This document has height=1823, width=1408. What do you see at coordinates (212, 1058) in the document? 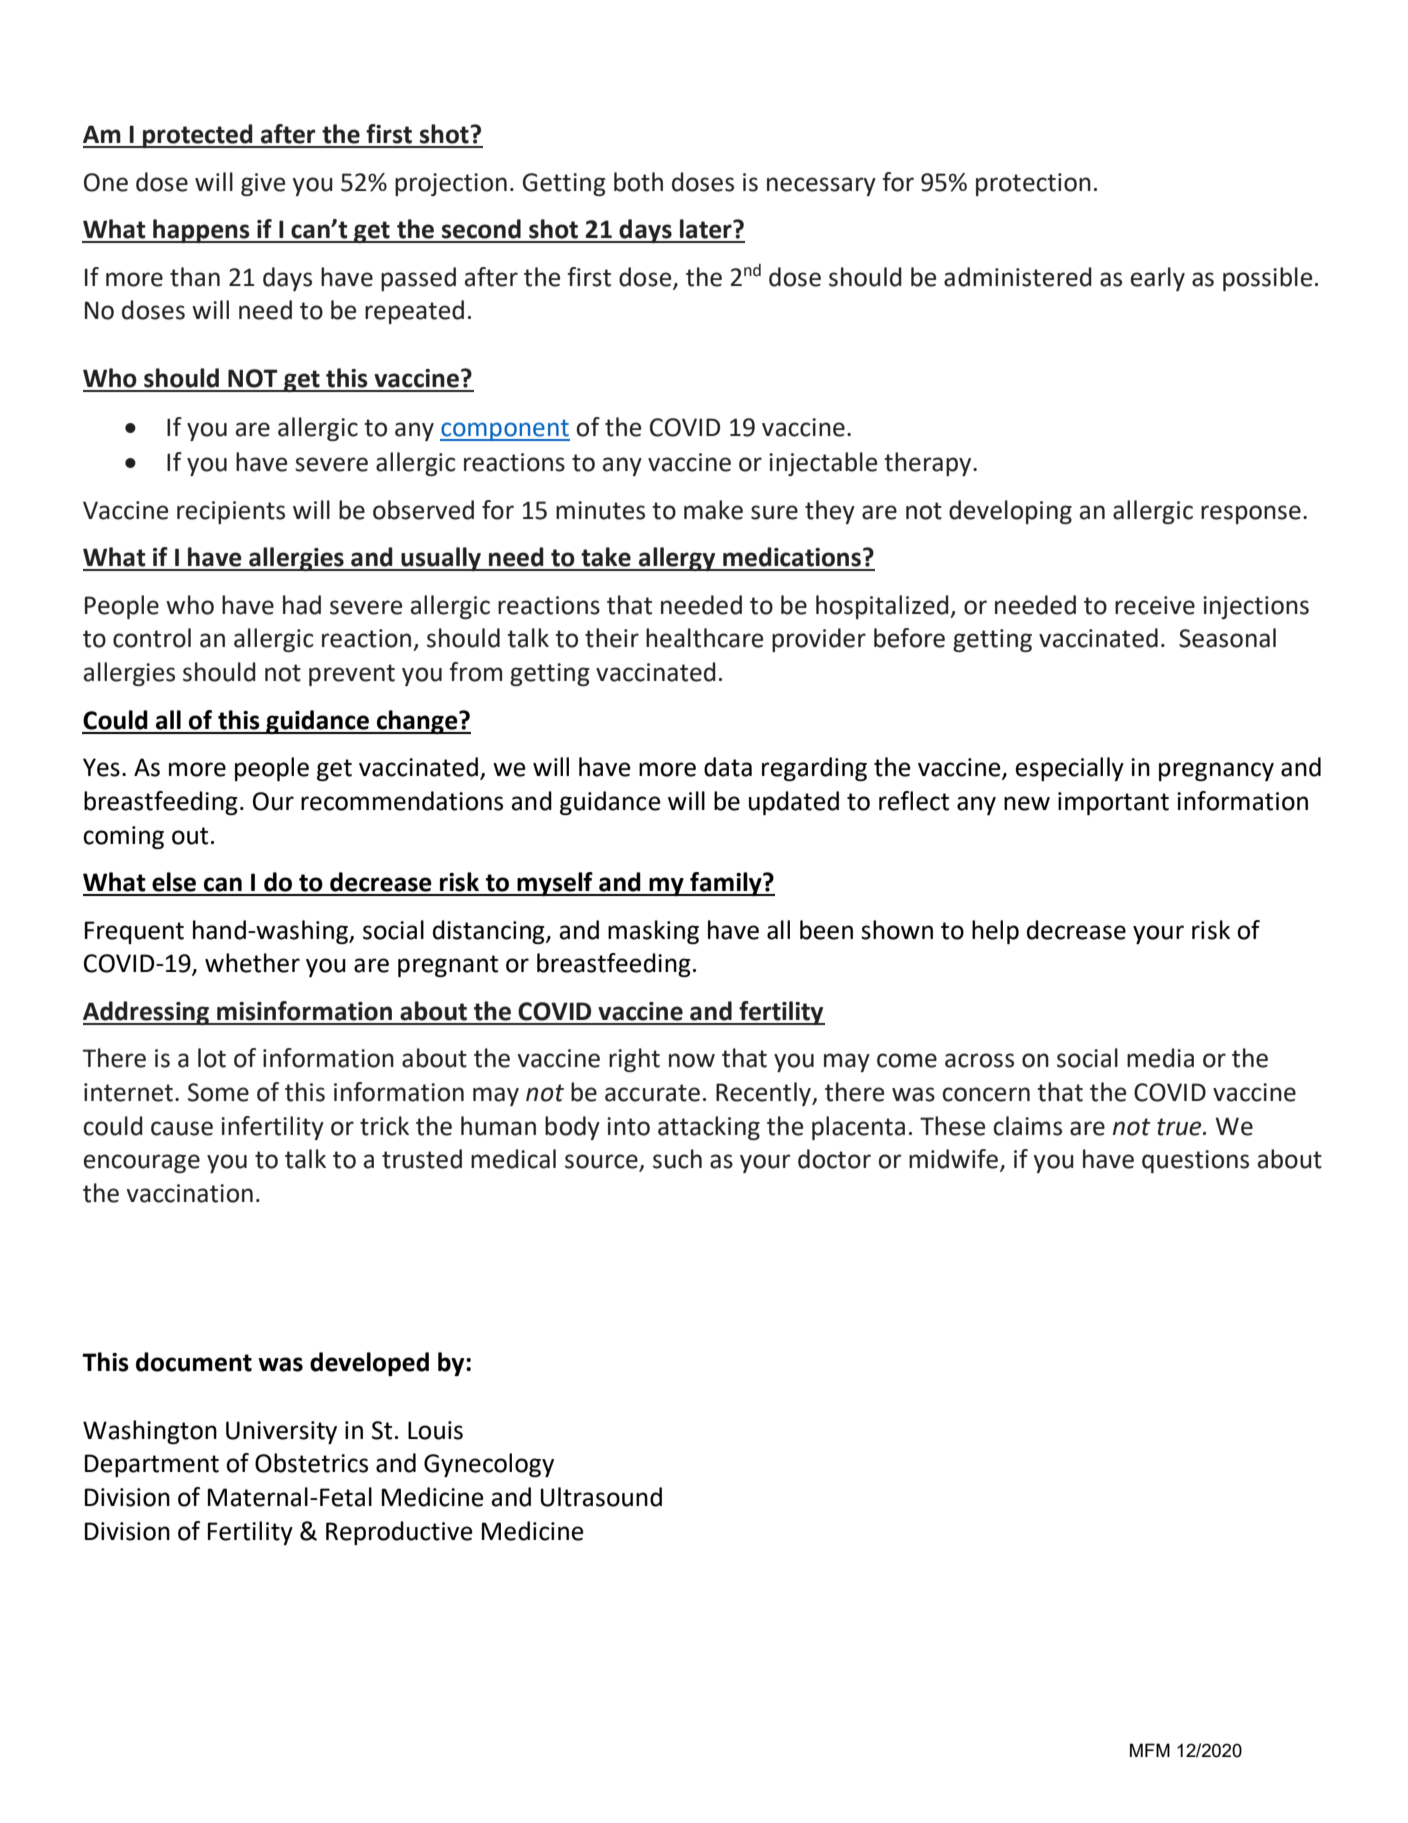
I see `lot` at bounding box center [212, 1058].
